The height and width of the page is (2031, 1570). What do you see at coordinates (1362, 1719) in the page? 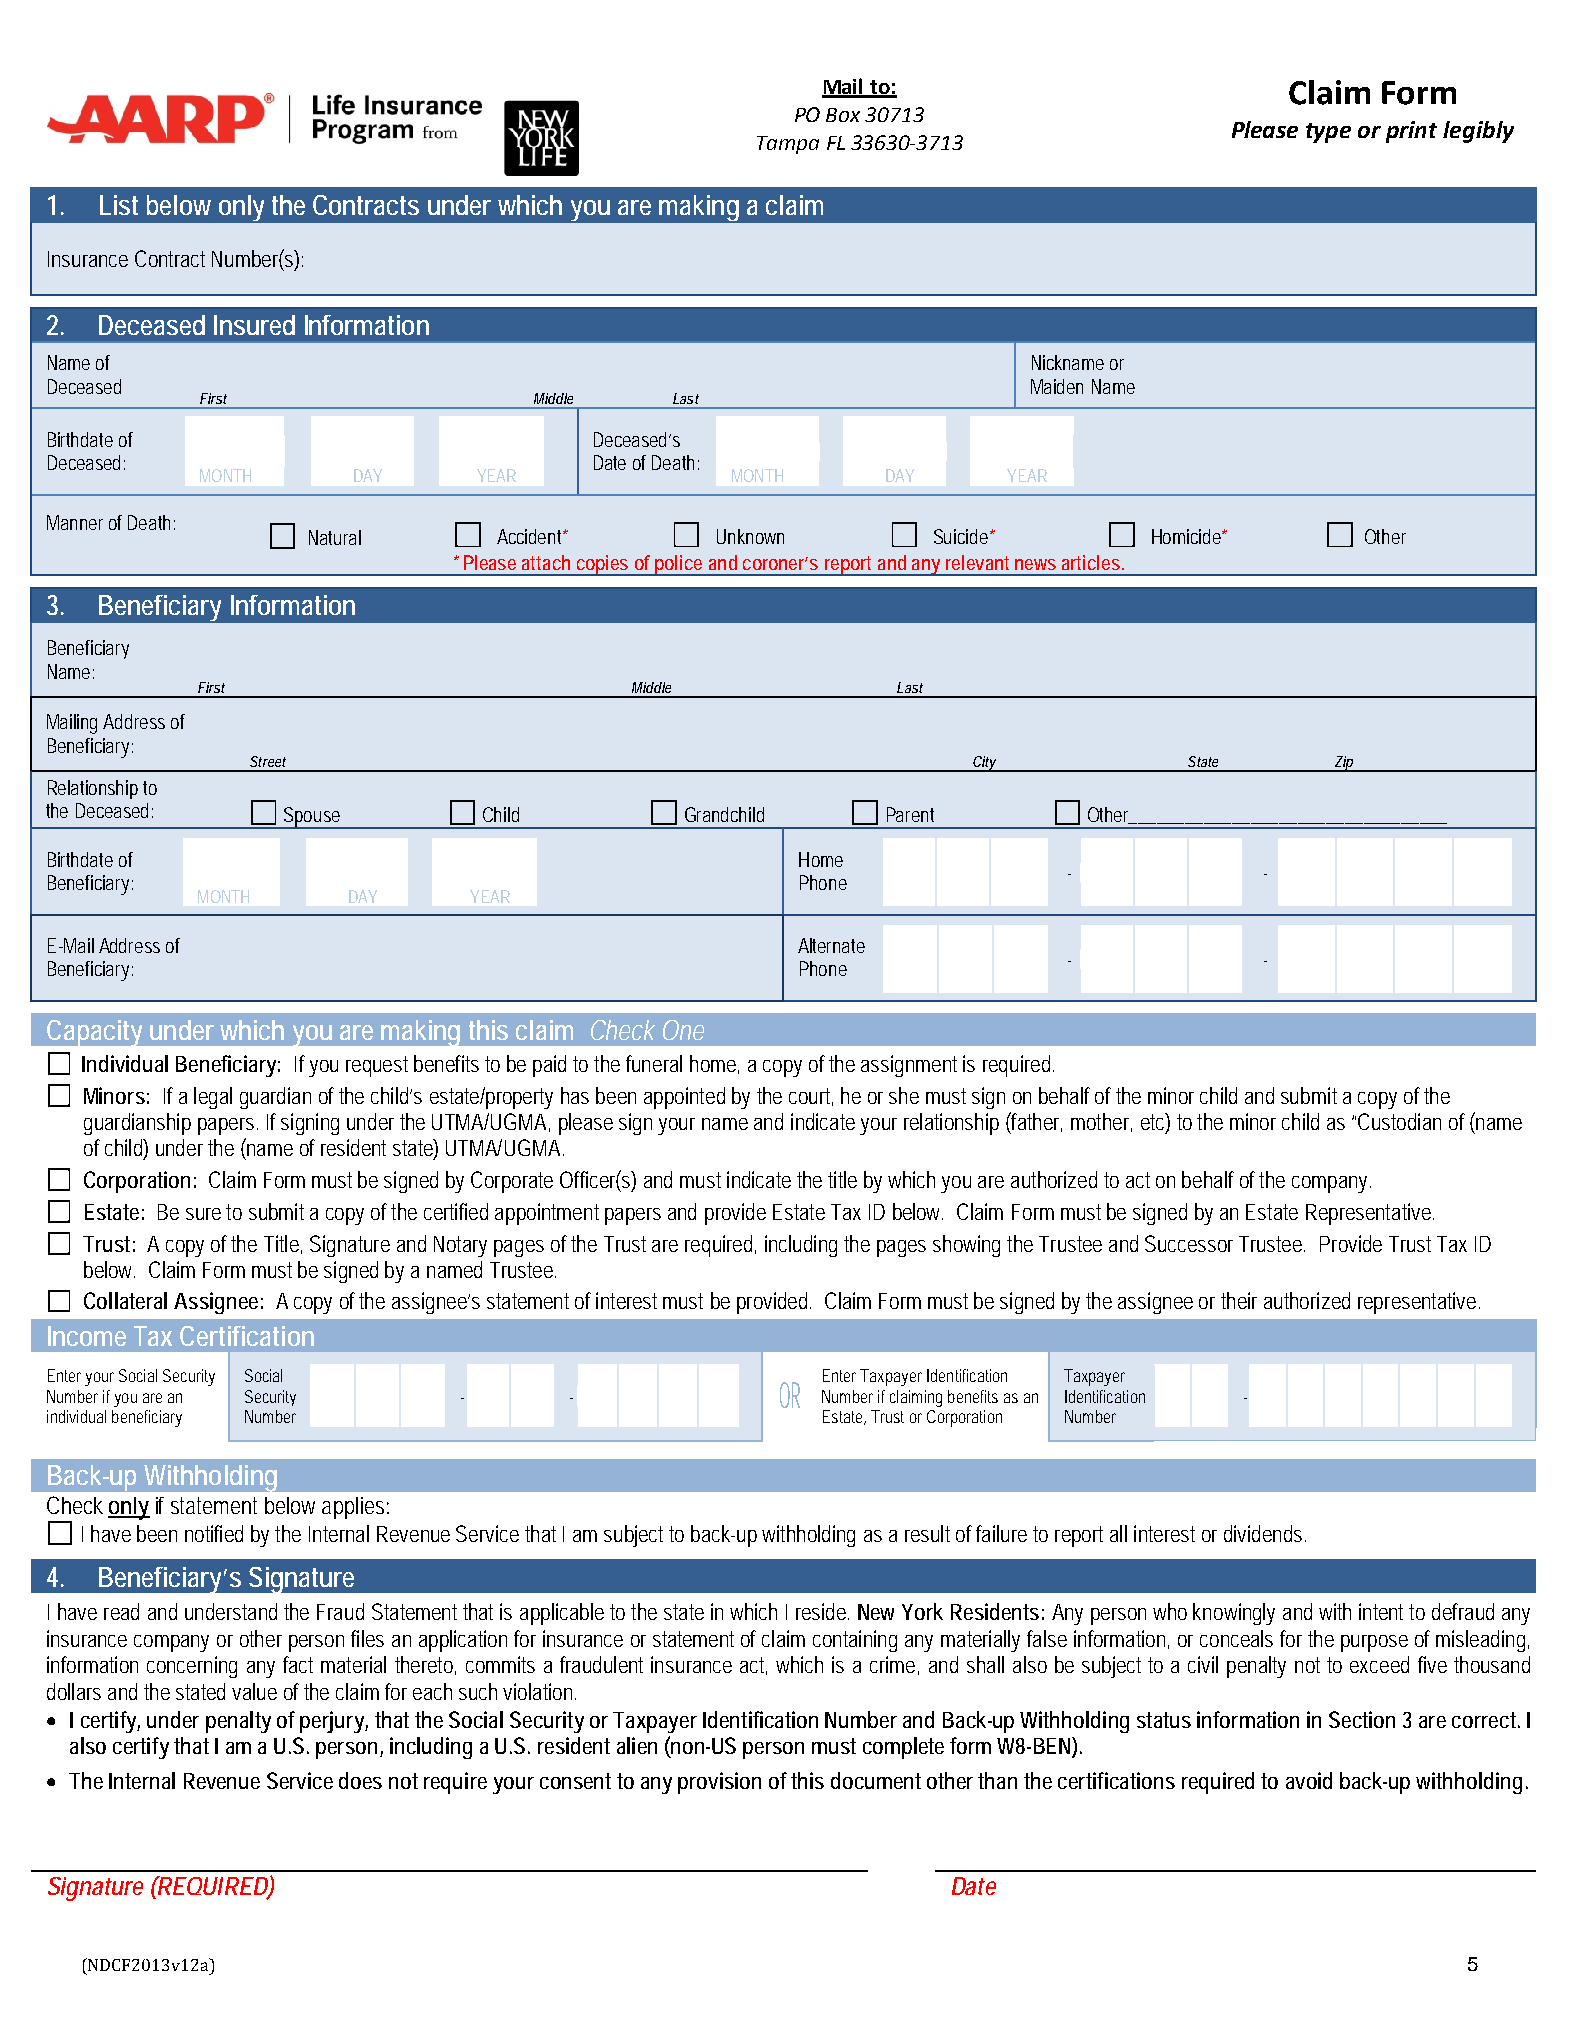
I see `Section` at bounding box center [1362, 1719].
